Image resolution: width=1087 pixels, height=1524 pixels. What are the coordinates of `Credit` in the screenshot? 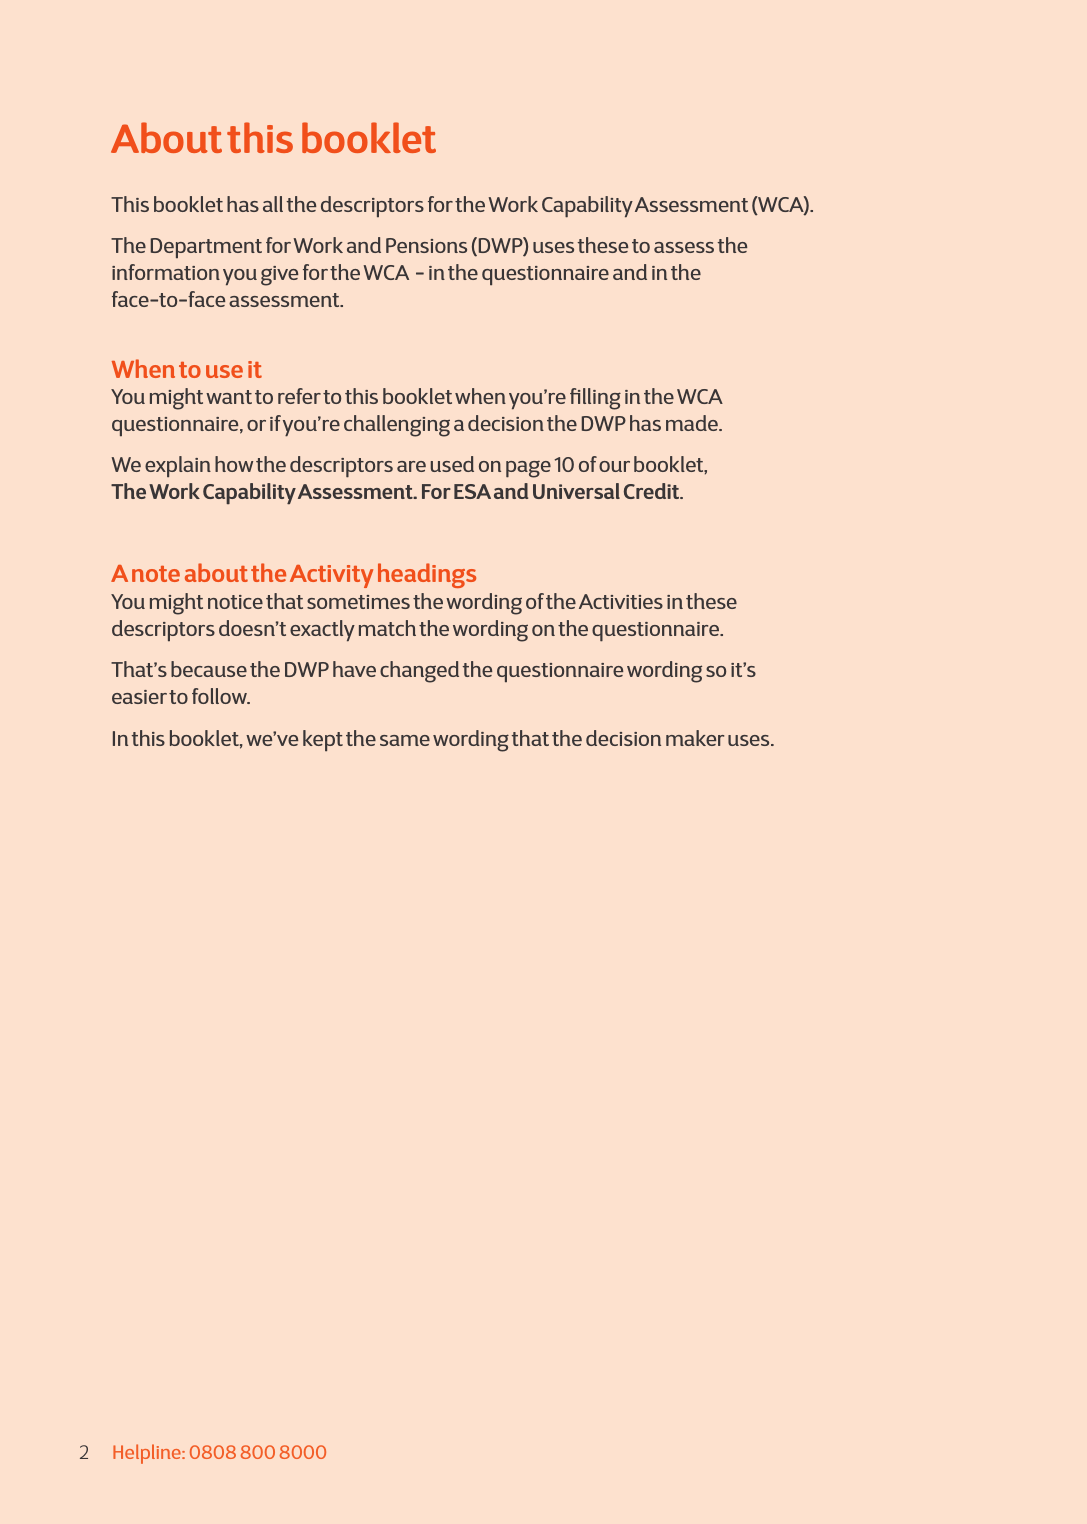 It's located at (653, 491).
